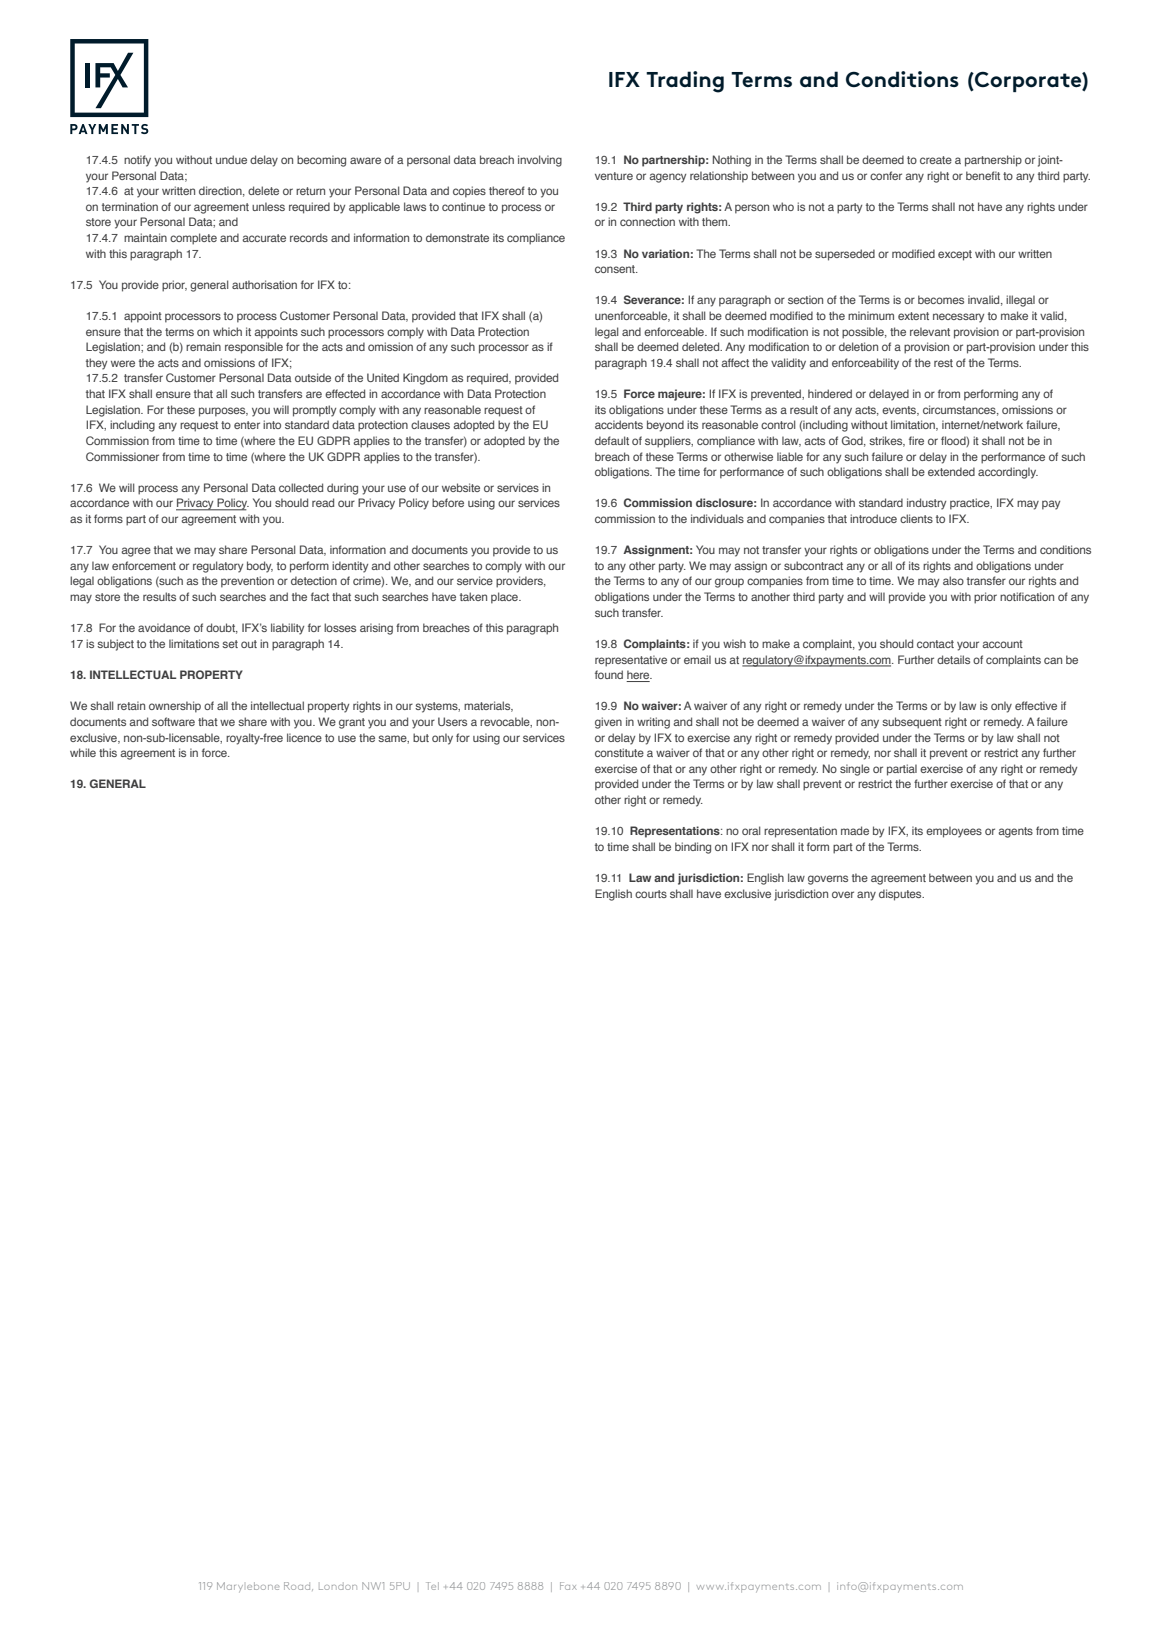 This document has height=1643, width=1162. Describe the element at coordinates (936, 160) in the document. I see `create` at that location.
